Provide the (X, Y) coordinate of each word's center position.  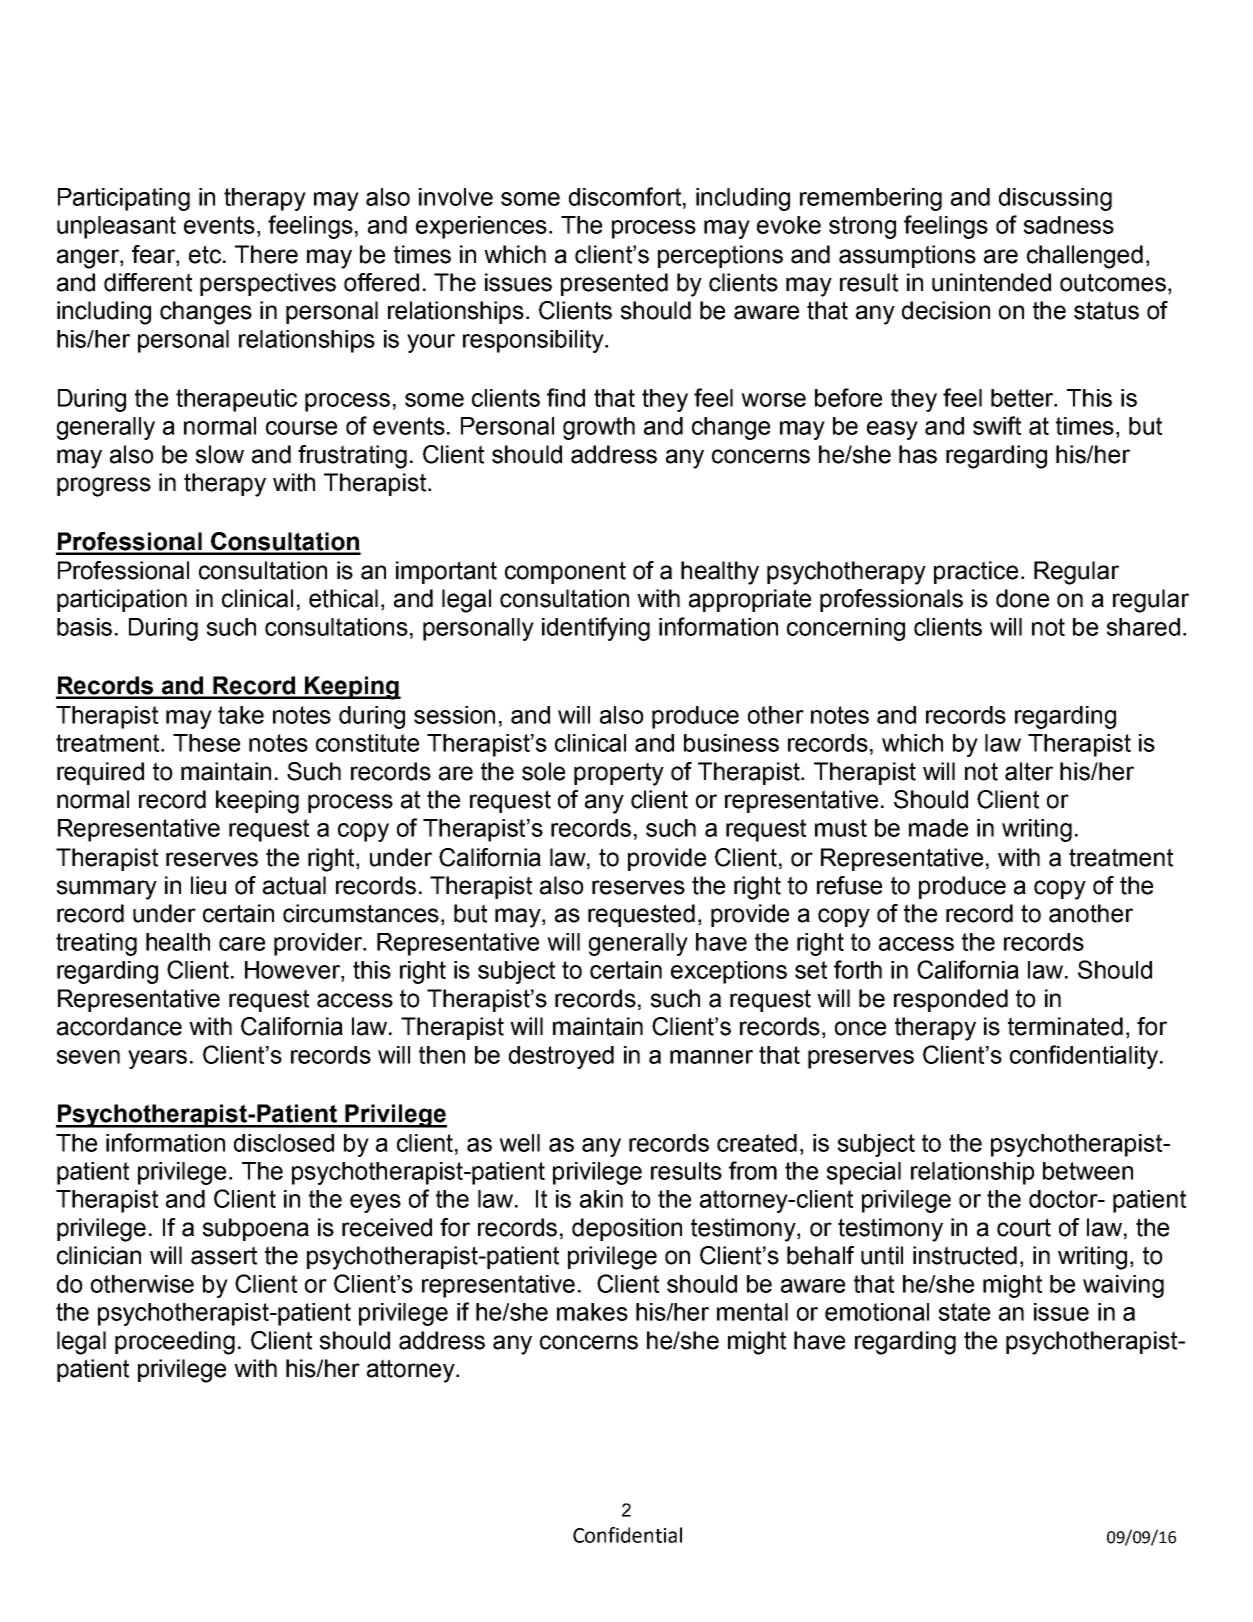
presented (614, 284)
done (1022, 598)
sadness (1069, 225)
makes (592, 1312)
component (565, 572)
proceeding (175, 1343)
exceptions (729, 972)
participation (122, 600)
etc (206, 254)
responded (951, 1000)
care (242, 944)
